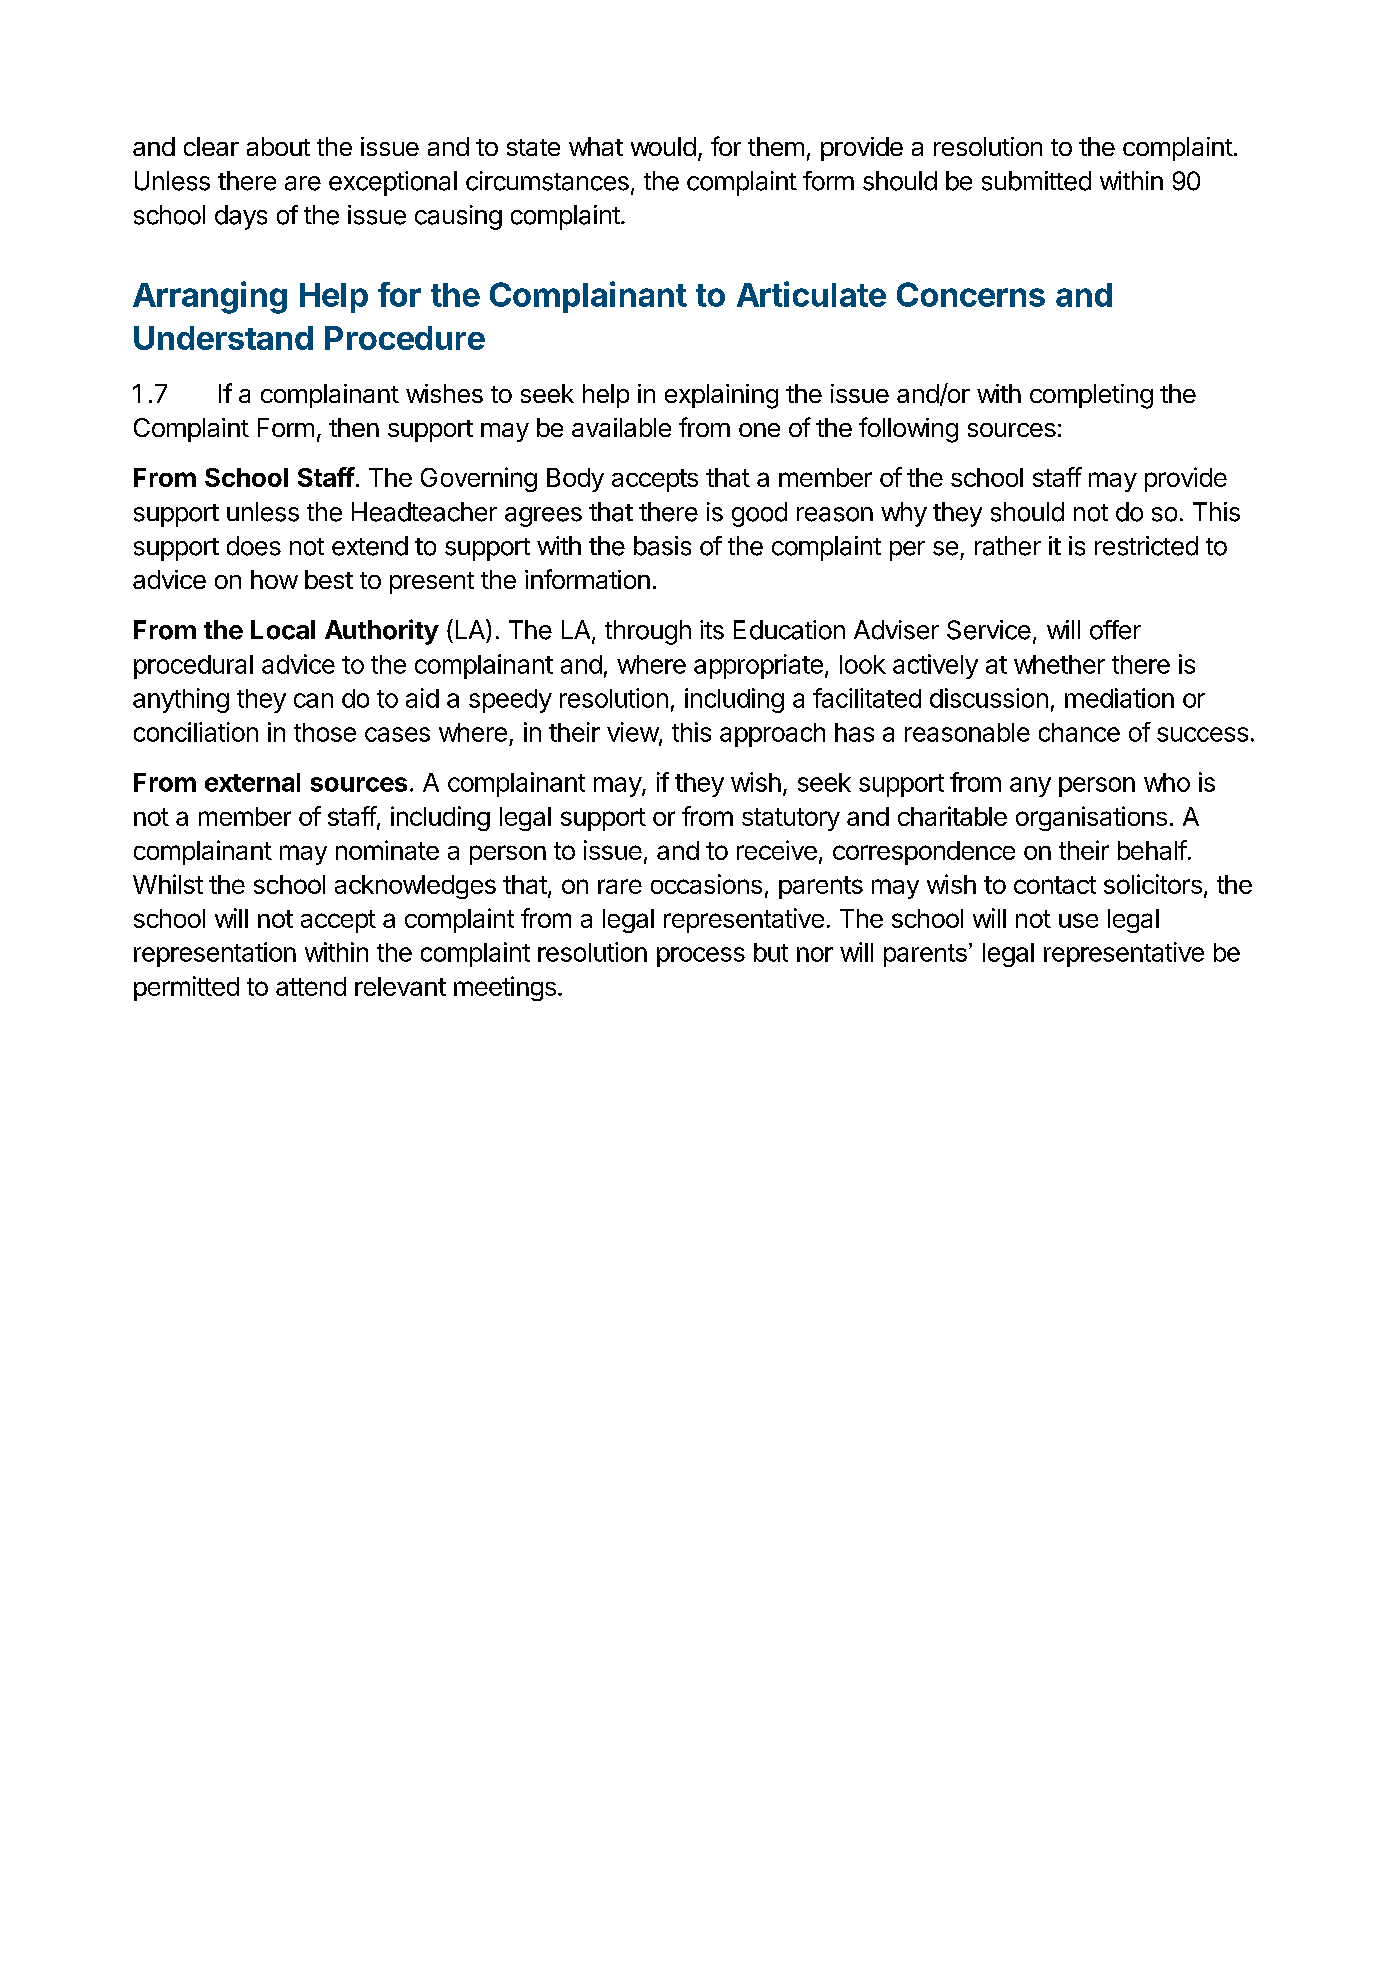 The width and height of the screenshot is (1390, 1966). What do you see at coordinates (311, 986) in the screenshot?
I see `attend` at bounding box center [311, 986].
